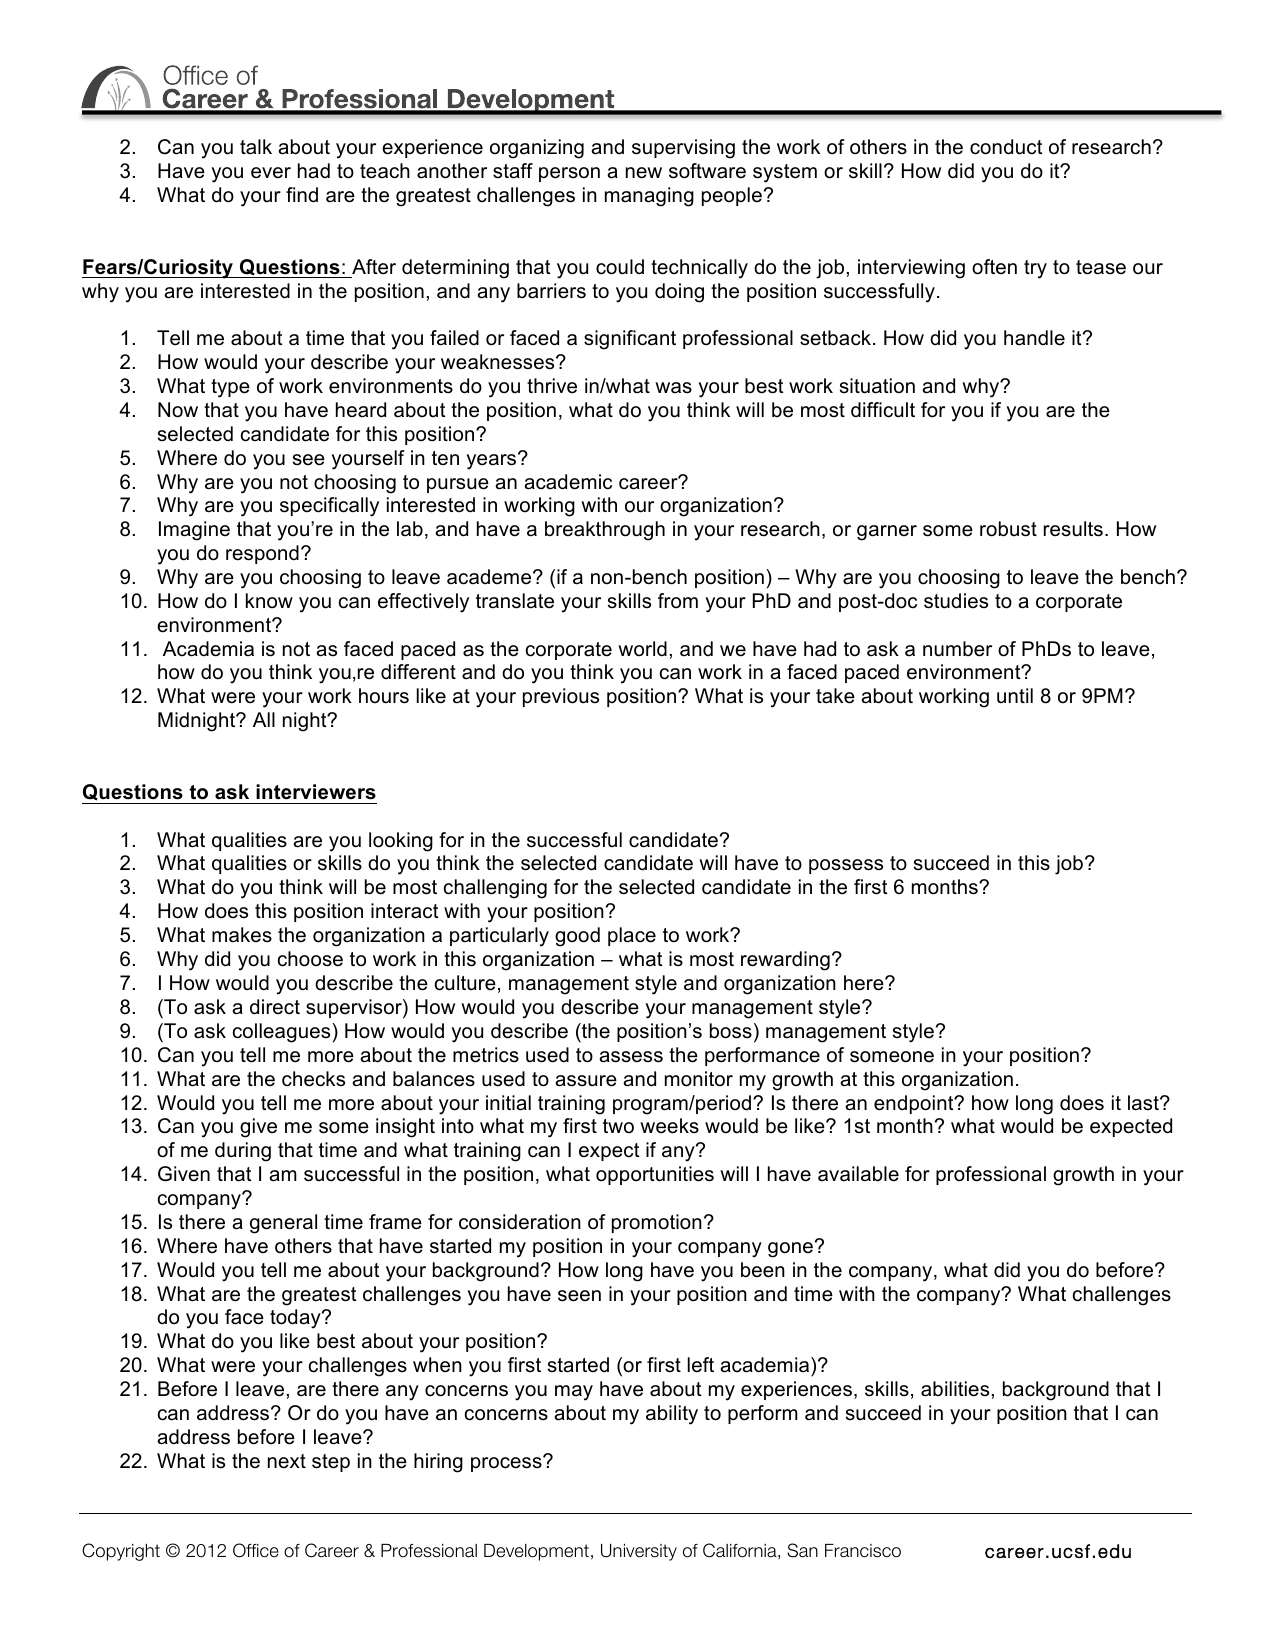 The height and width of the document is (1645, 1271). I want to click on Imagine, so click(194, 531).
